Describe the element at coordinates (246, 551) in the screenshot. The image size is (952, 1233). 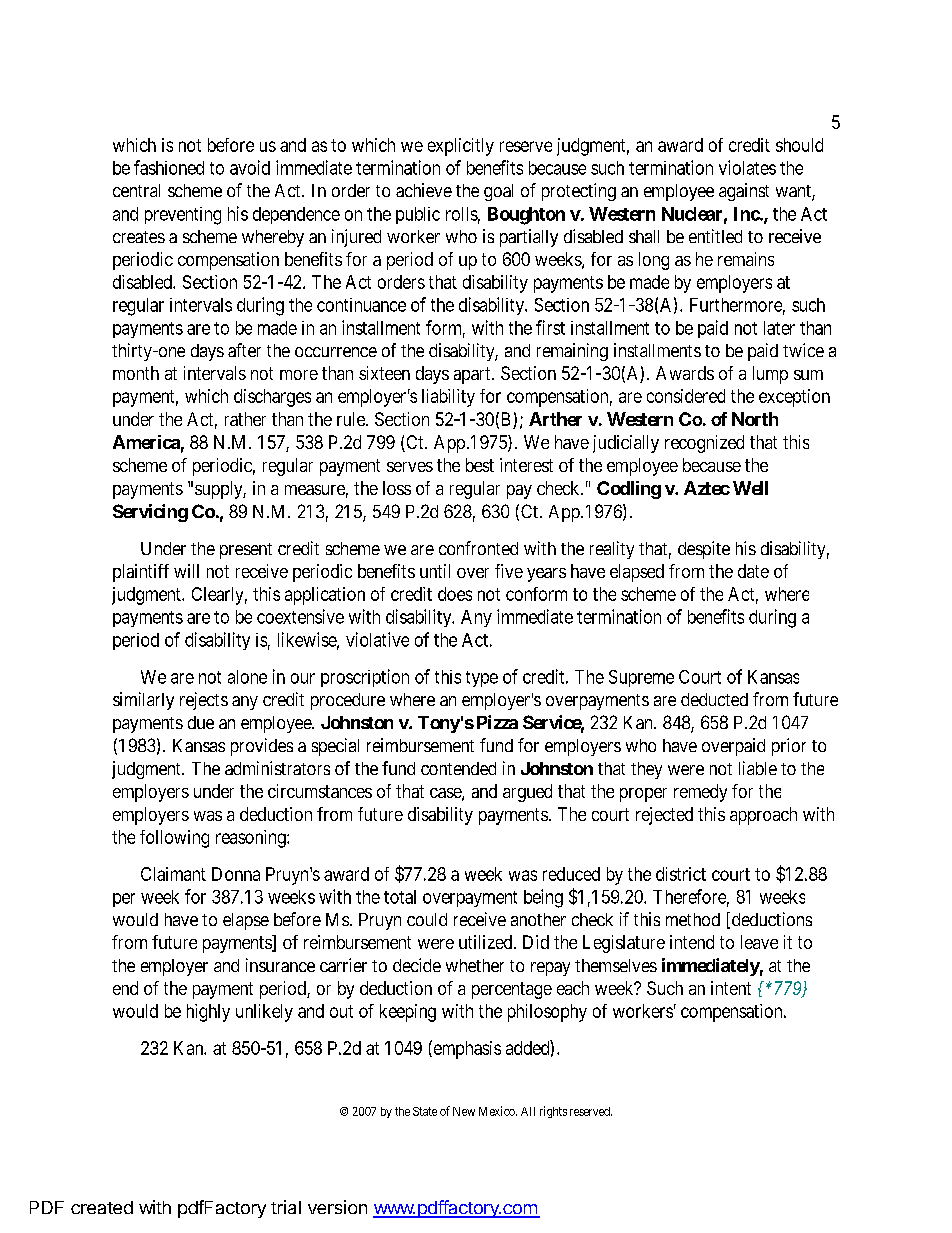
I see `present` at that location.
